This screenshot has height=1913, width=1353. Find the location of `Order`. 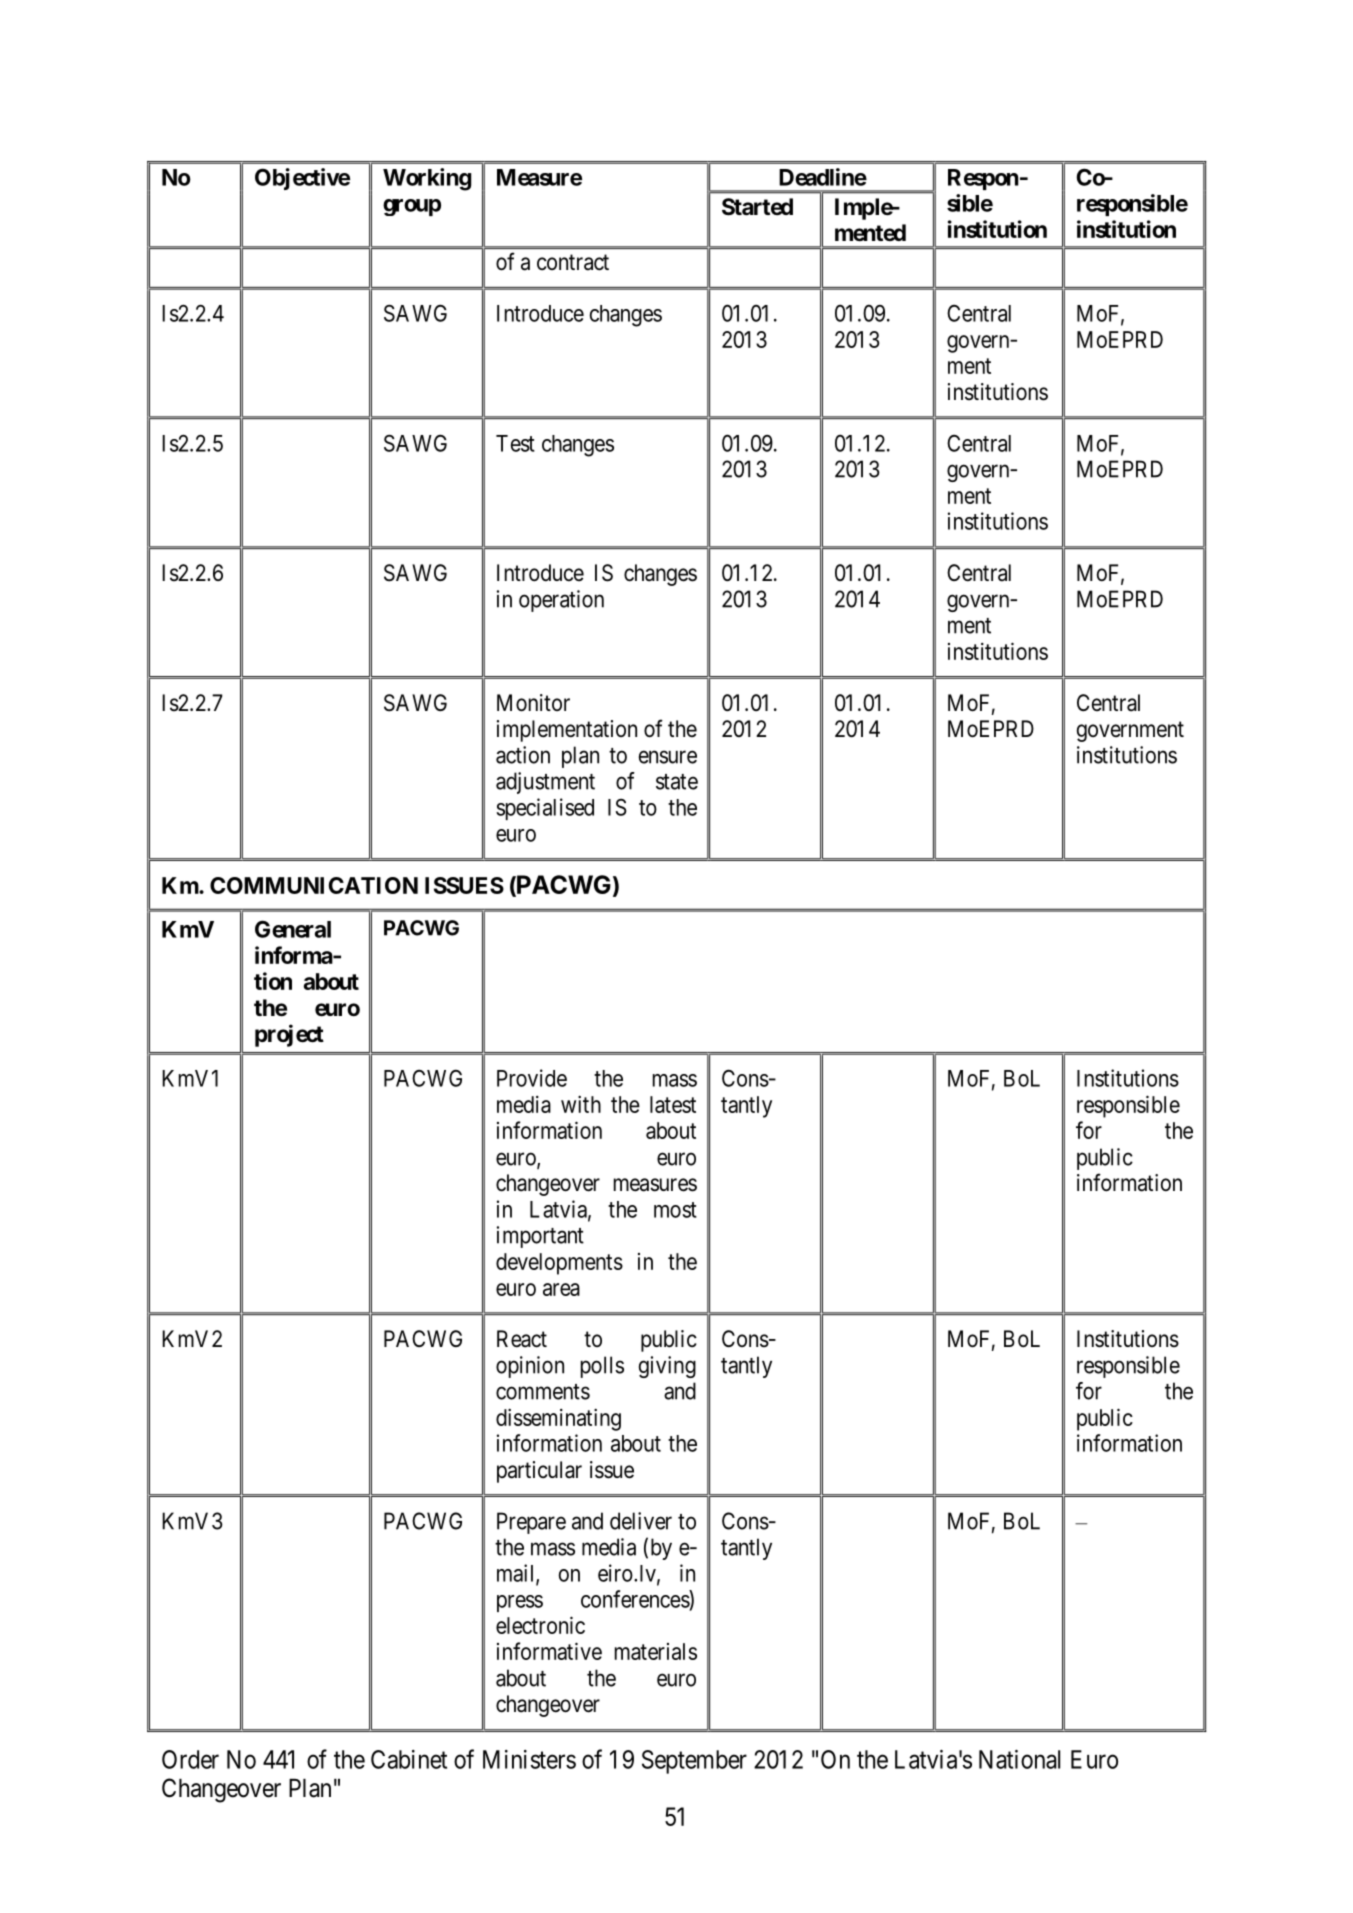

Order is located at coordinates (190, 1759).
